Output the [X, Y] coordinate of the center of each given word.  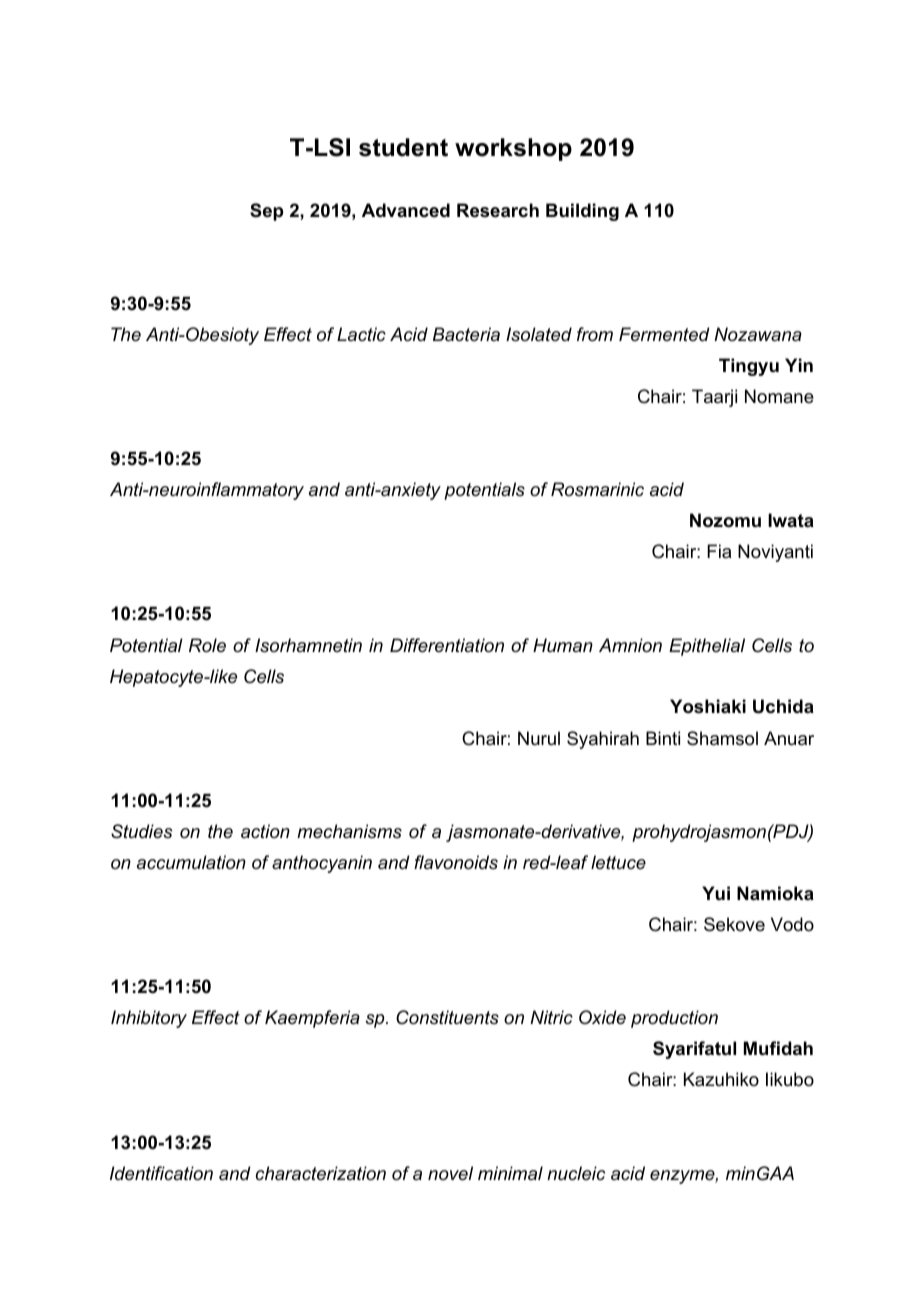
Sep [266, 212]
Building [582, 212]
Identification [161, 1173]
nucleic [576, 1173]
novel [450, 1173]
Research [498, 210]
